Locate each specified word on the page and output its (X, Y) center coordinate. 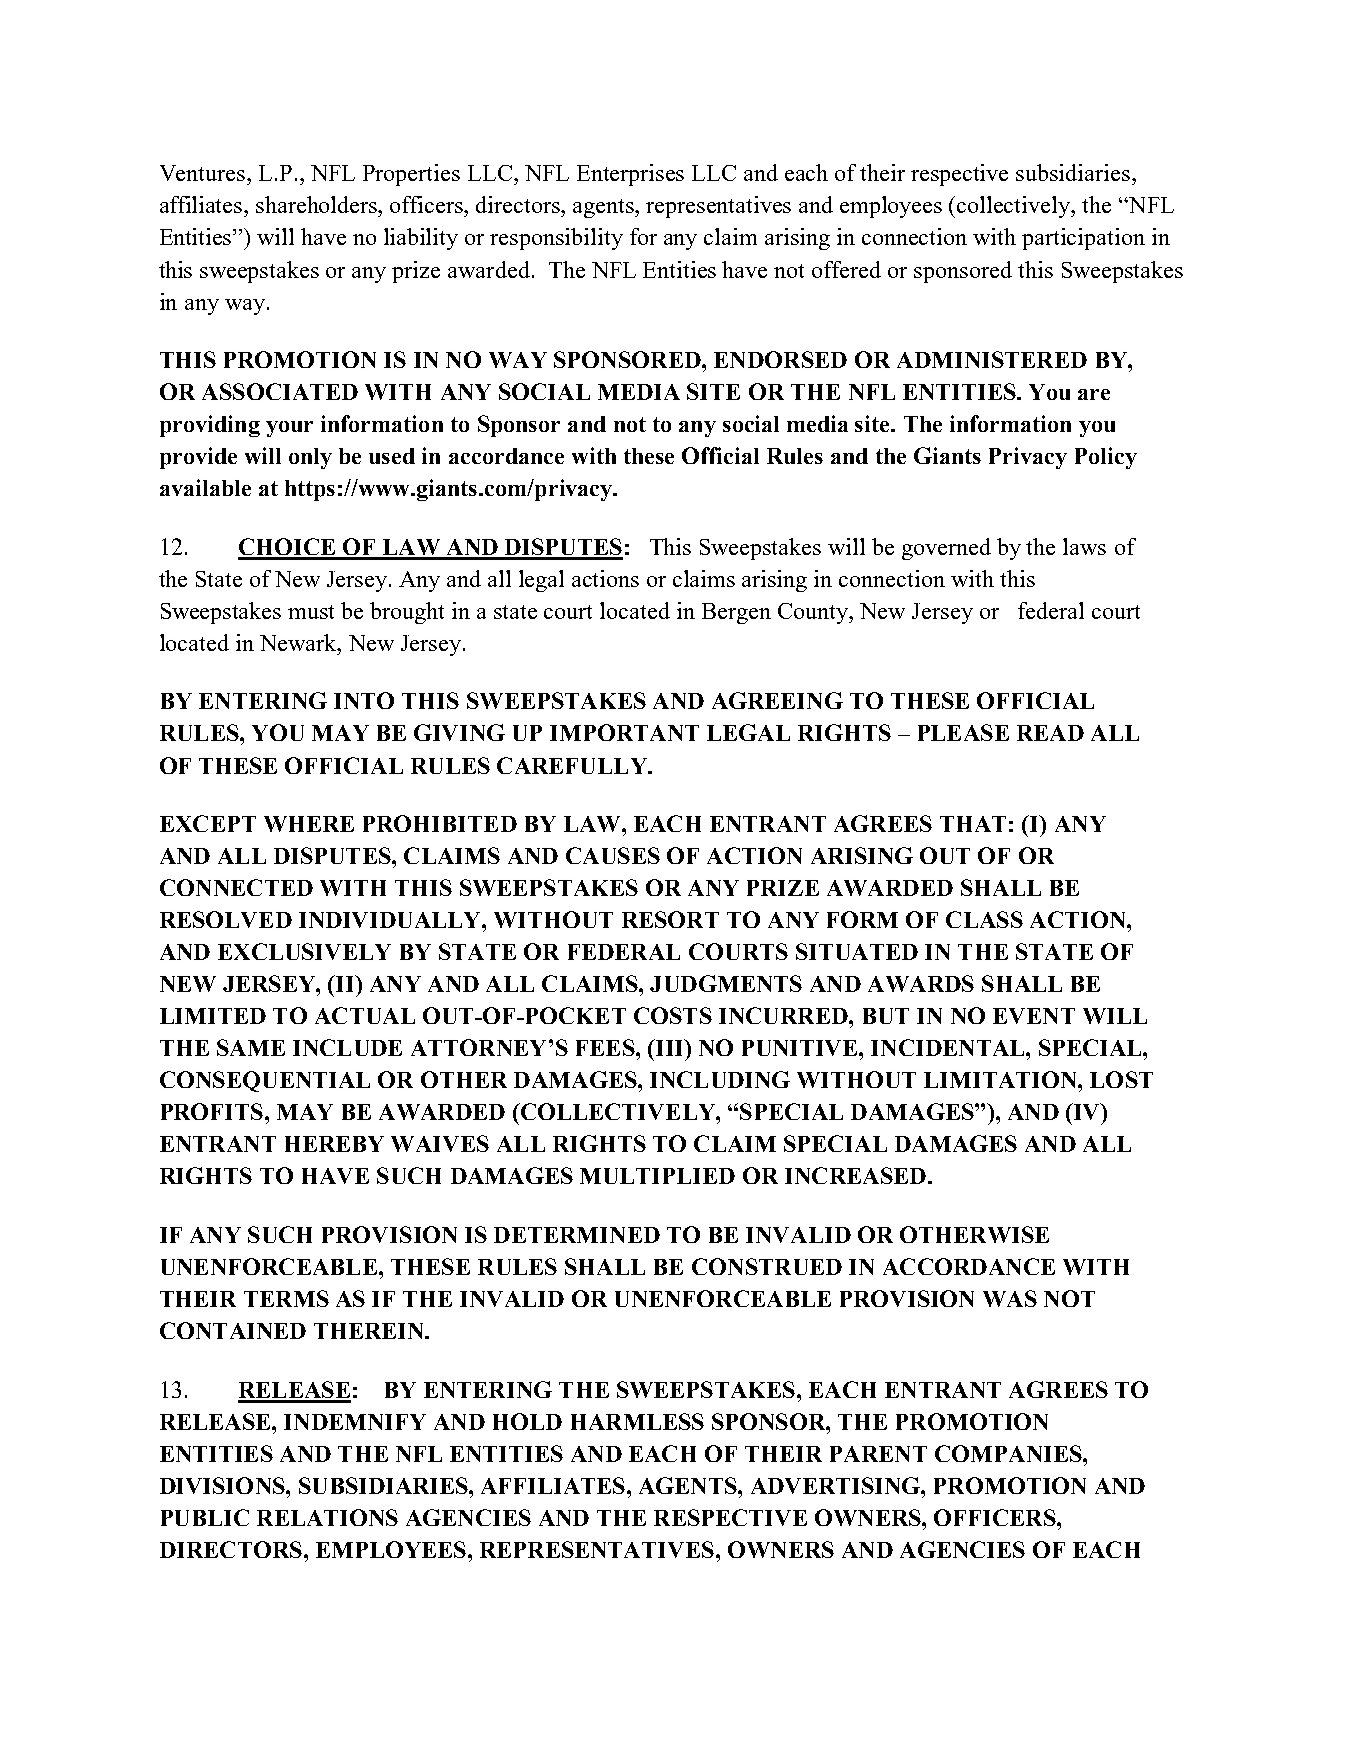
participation (1083, 239)
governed (946, 549)
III (669, 1047)
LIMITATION (1001, 1079)
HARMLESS (637, 1421)
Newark (299, 642)
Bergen (736, 613)
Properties (411, 175)
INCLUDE (347, 1047)
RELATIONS (327, 1517)
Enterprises (630, 175)
